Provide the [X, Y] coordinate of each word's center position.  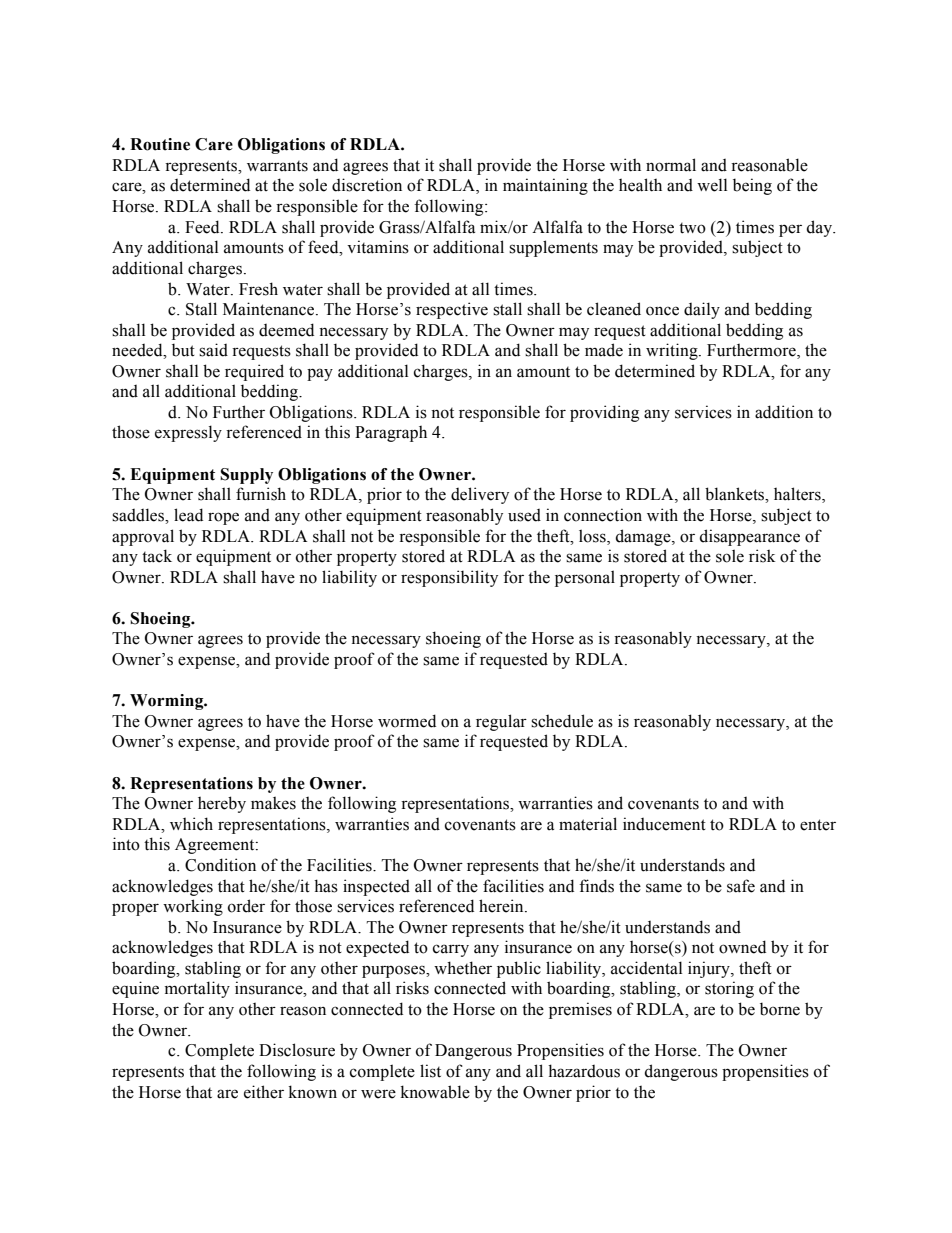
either [264, 1092]
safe [741, 886]
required [254, 372]
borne [780, 1009]
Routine [160, 144]
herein [502, 906]
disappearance [749, 537]
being [752, 186]
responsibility [449, 578]
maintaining [545, 186]
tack [157, 556]
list [430, 1071]
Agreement [216, 846]
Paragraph [391, 434]
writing [673, 351]
